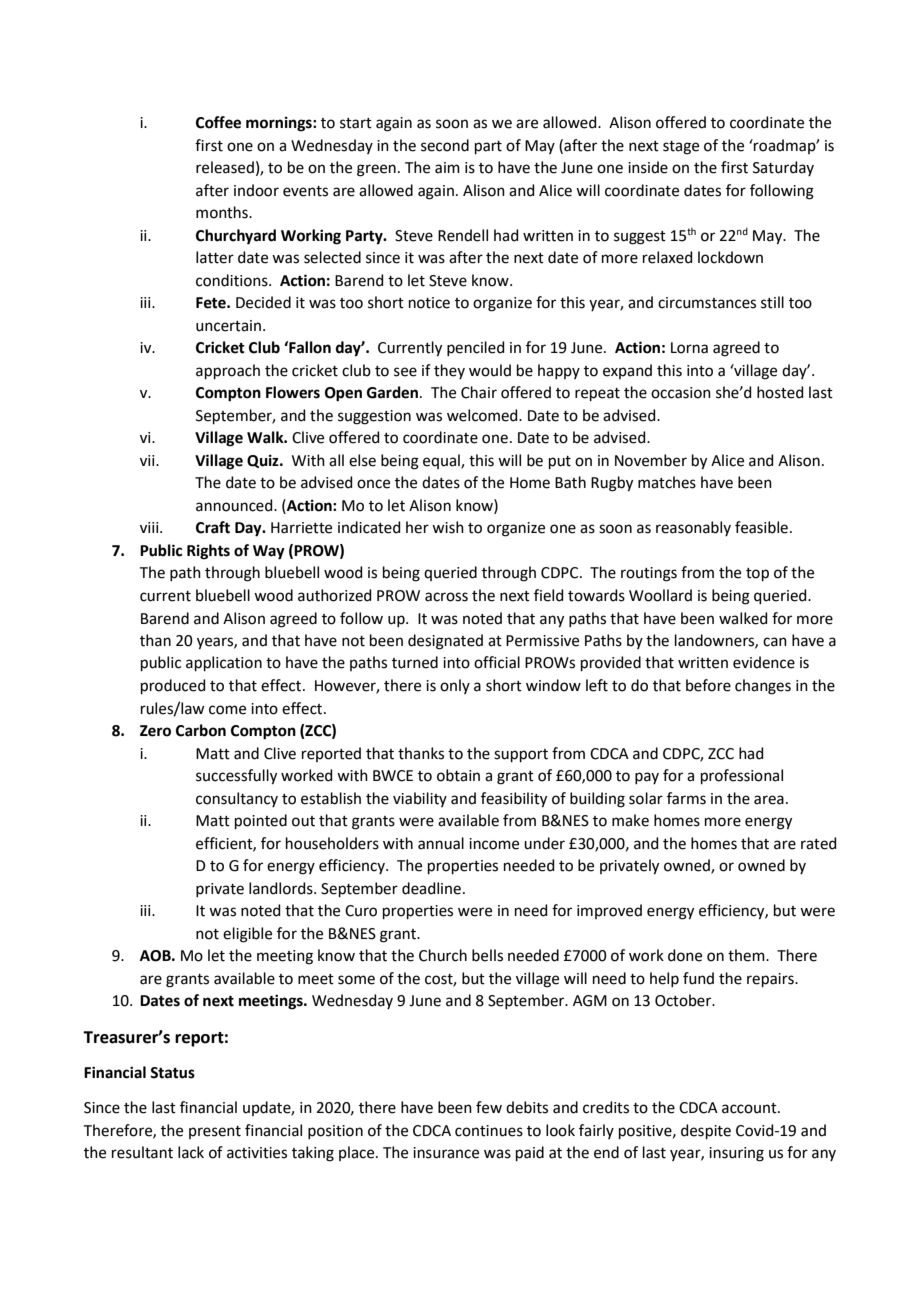 This image has height=1308, width=924. Describe the element at coordinates (445, 145) in the image. I see `second` at that location.
